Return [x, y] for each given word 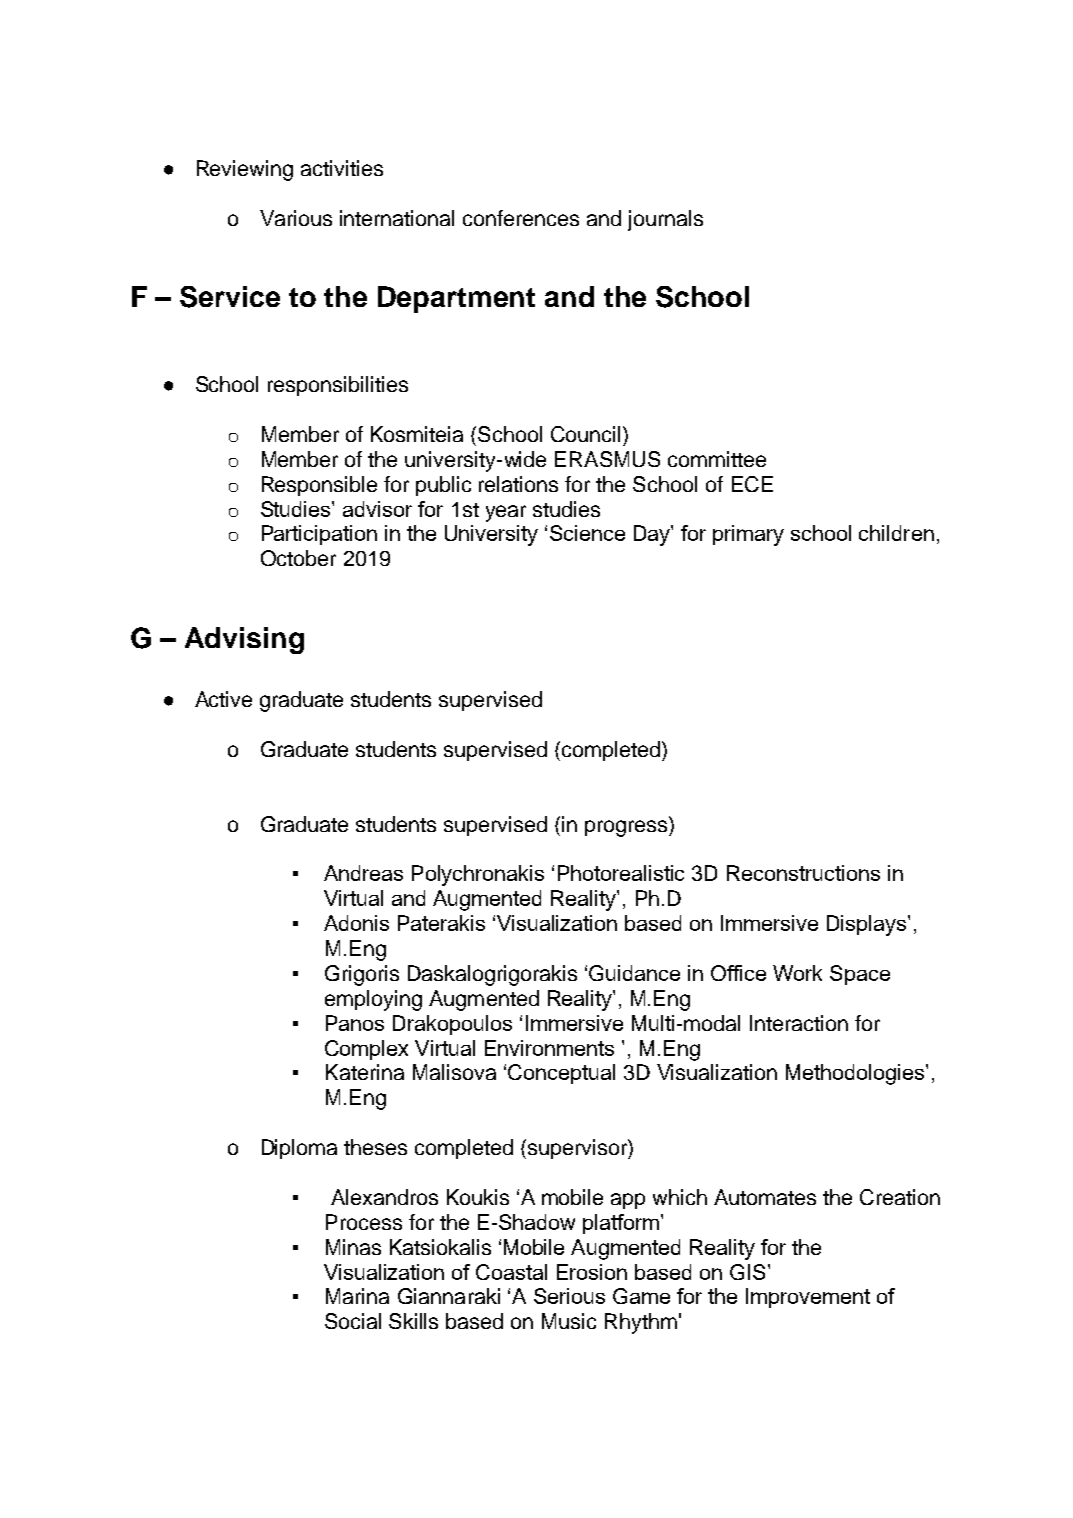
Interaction [799, 1023]
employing [373, 1000]
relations [518, 484]
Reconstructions [803, 873]
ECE [752, 484]
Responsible [319, 486]
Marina [357, 1296]
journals [665, 220]
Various [296, 218]
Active [223, 699]
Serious [569, 1296]
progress [627, 827]
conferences [521, 218]
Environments [549, 1048]
